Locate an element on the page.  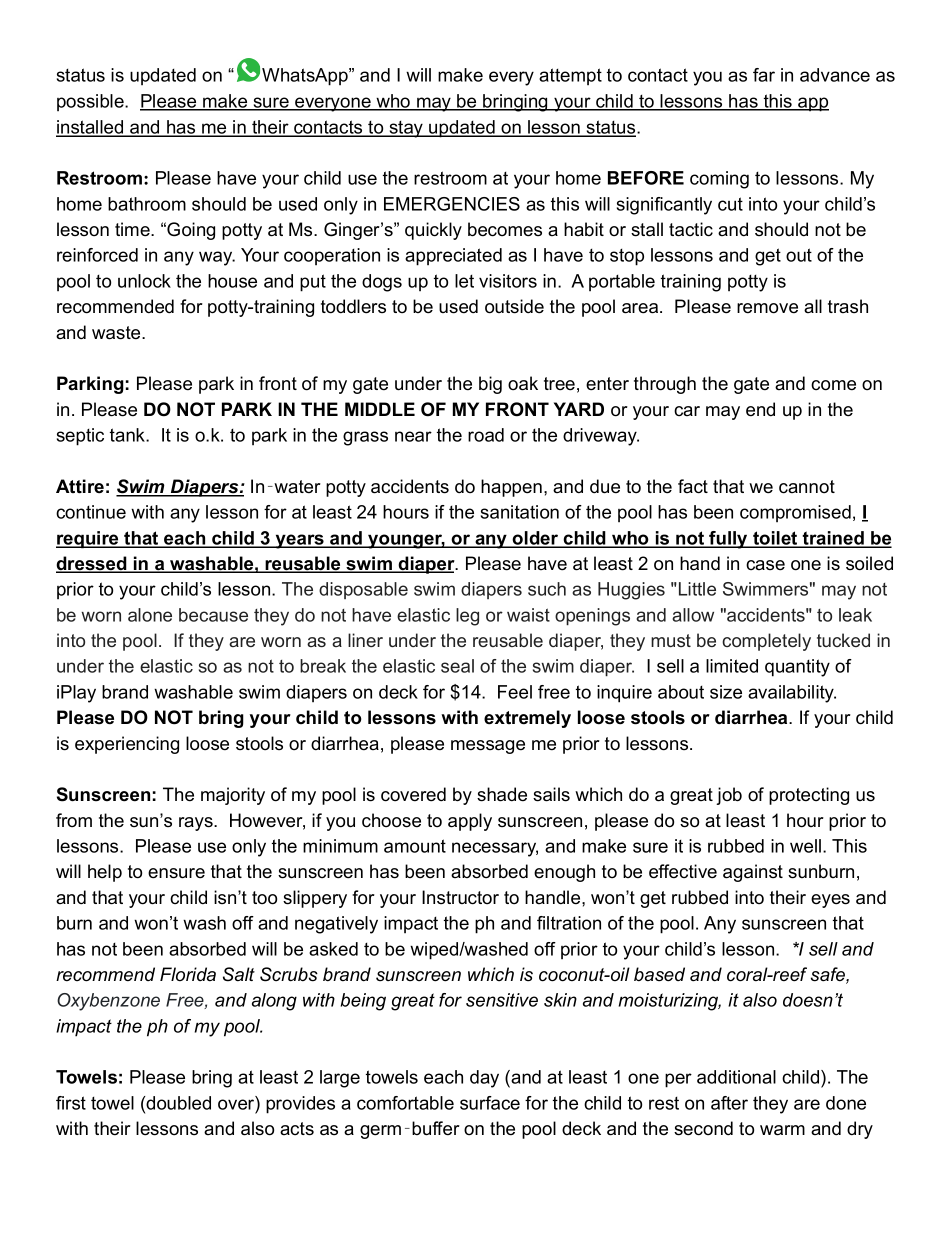
remove is located at coordinates (767, 308).
